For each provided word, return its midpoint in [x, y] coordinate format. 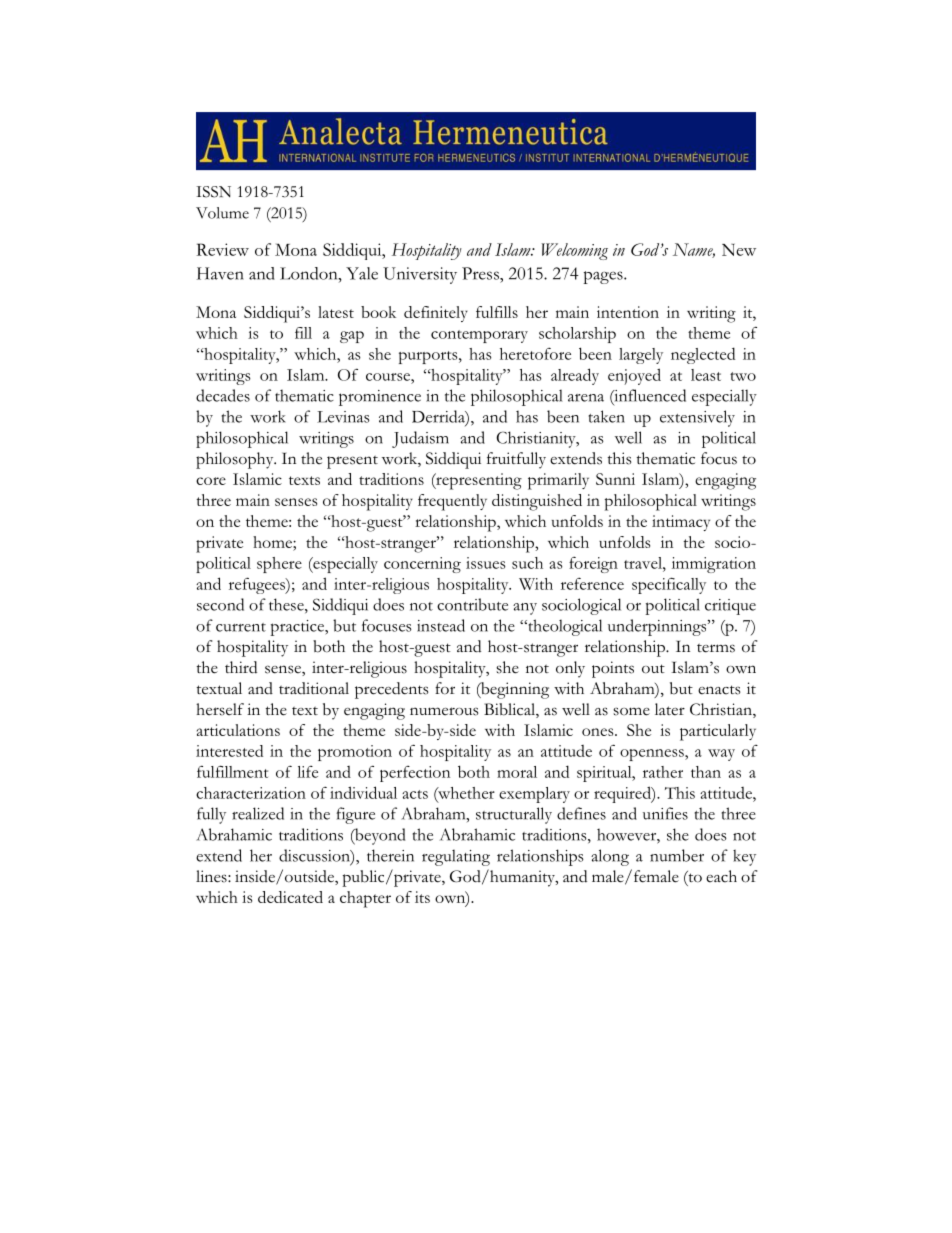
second [220, 604]
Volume [222, 213]
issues [486, 563]
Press [481, 273]
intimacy [681, 523]
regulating [456, 857]
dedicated [290, 897]
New [739, 250]
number [677, 855]
